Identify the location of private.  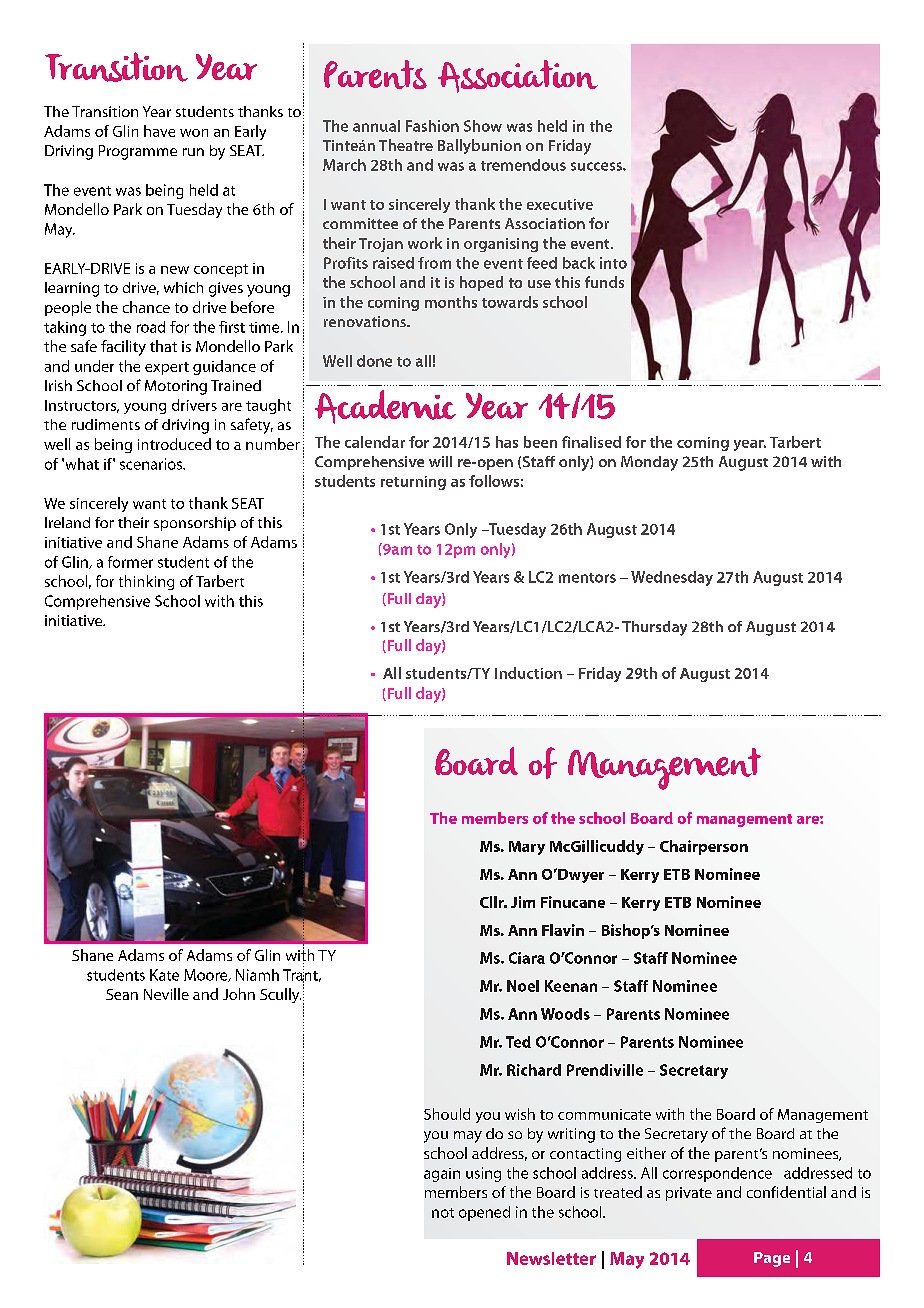
(689, 1194).
